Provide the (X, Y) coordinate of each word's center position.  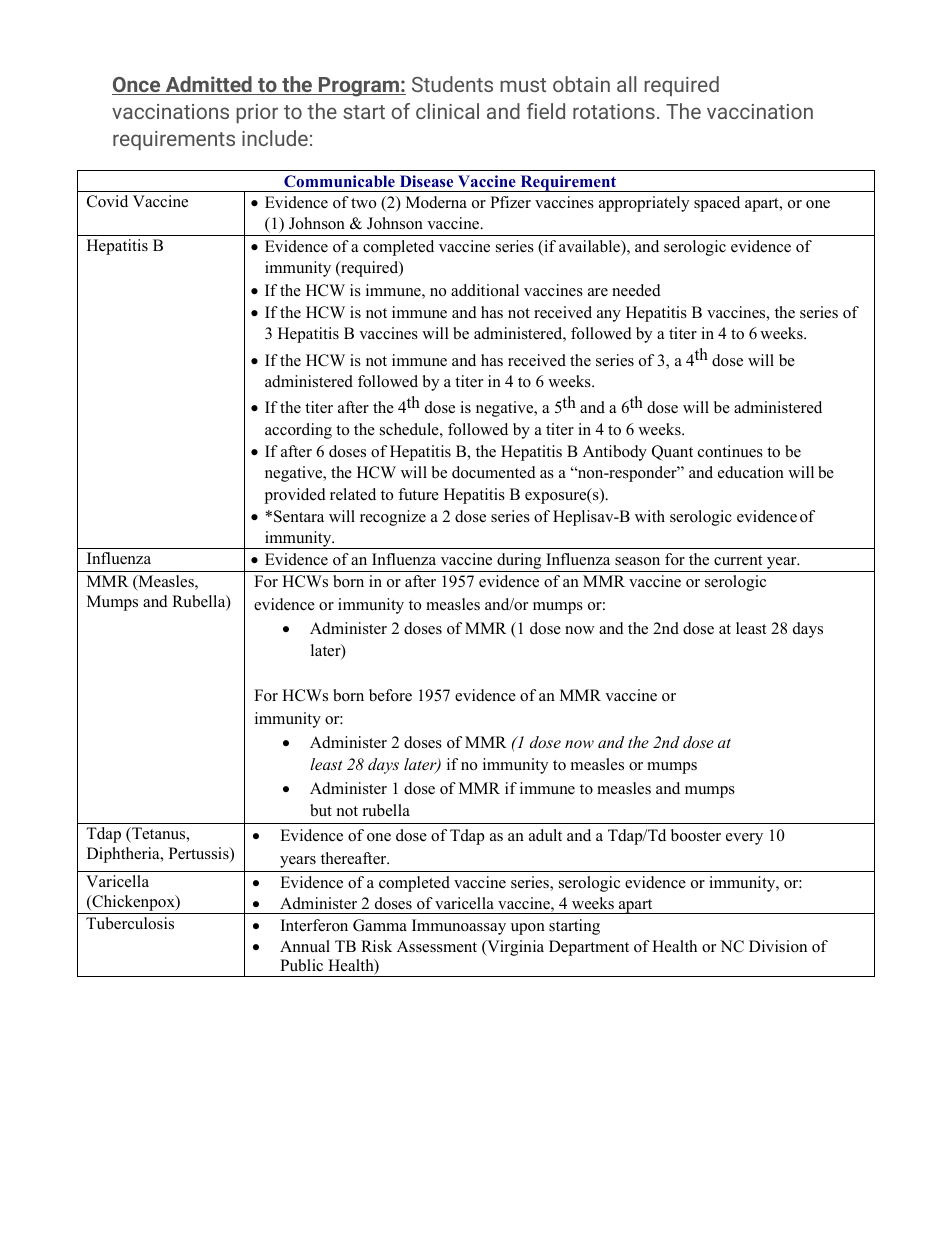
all (626, 84)
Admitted (209, 85)
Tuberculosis (130, 923)
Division (778, 946)
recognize (393, 518)
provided (295, 496)
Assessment (437, 946)
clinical (447, 111)
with (650, 516)
